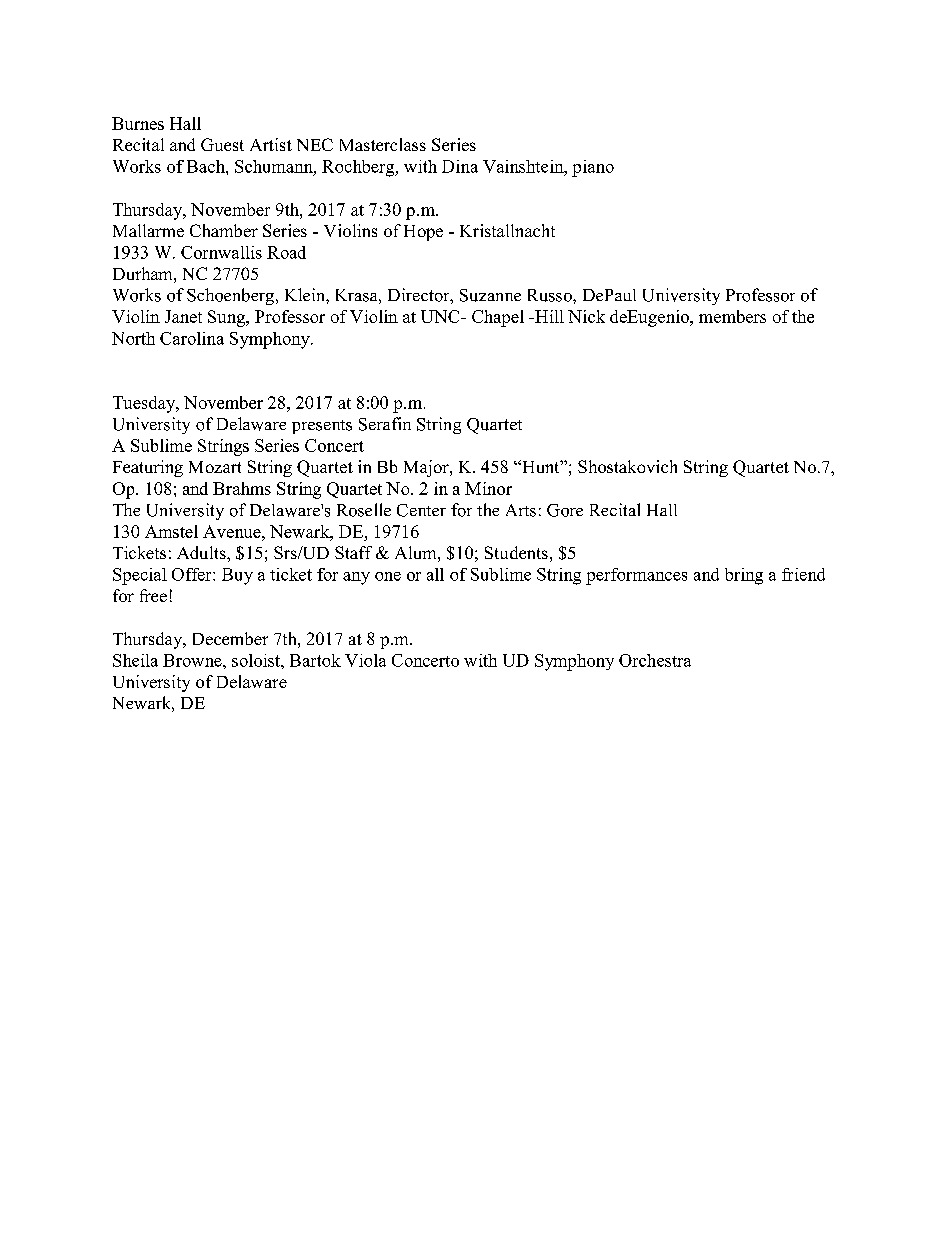 Image resolution: width=952 pixels, height=1233 pixels. I want to click on Viola, so click(365, 660).
